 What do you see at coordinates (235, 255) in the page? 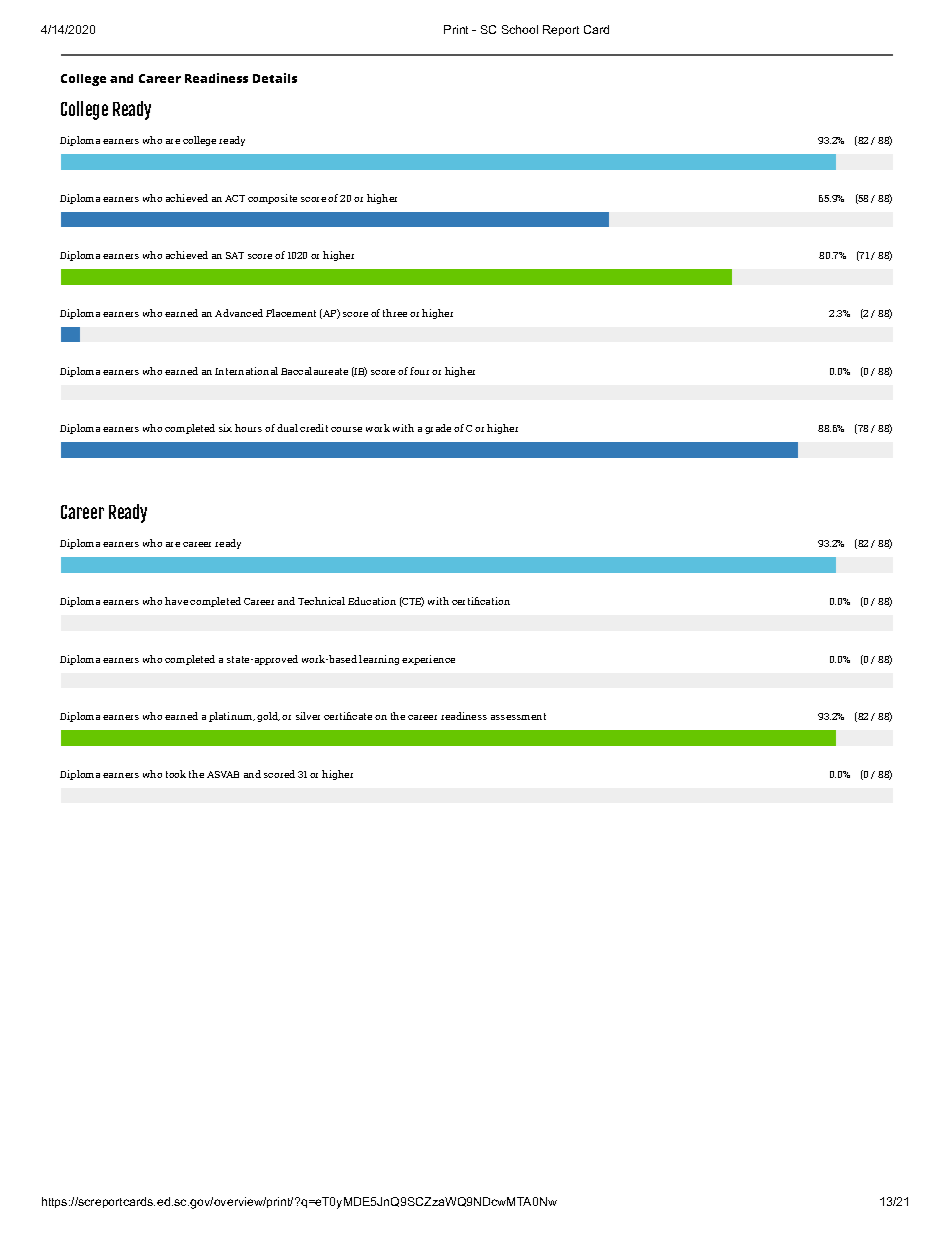
I see `SAT` at bounding box center [235, 255].
